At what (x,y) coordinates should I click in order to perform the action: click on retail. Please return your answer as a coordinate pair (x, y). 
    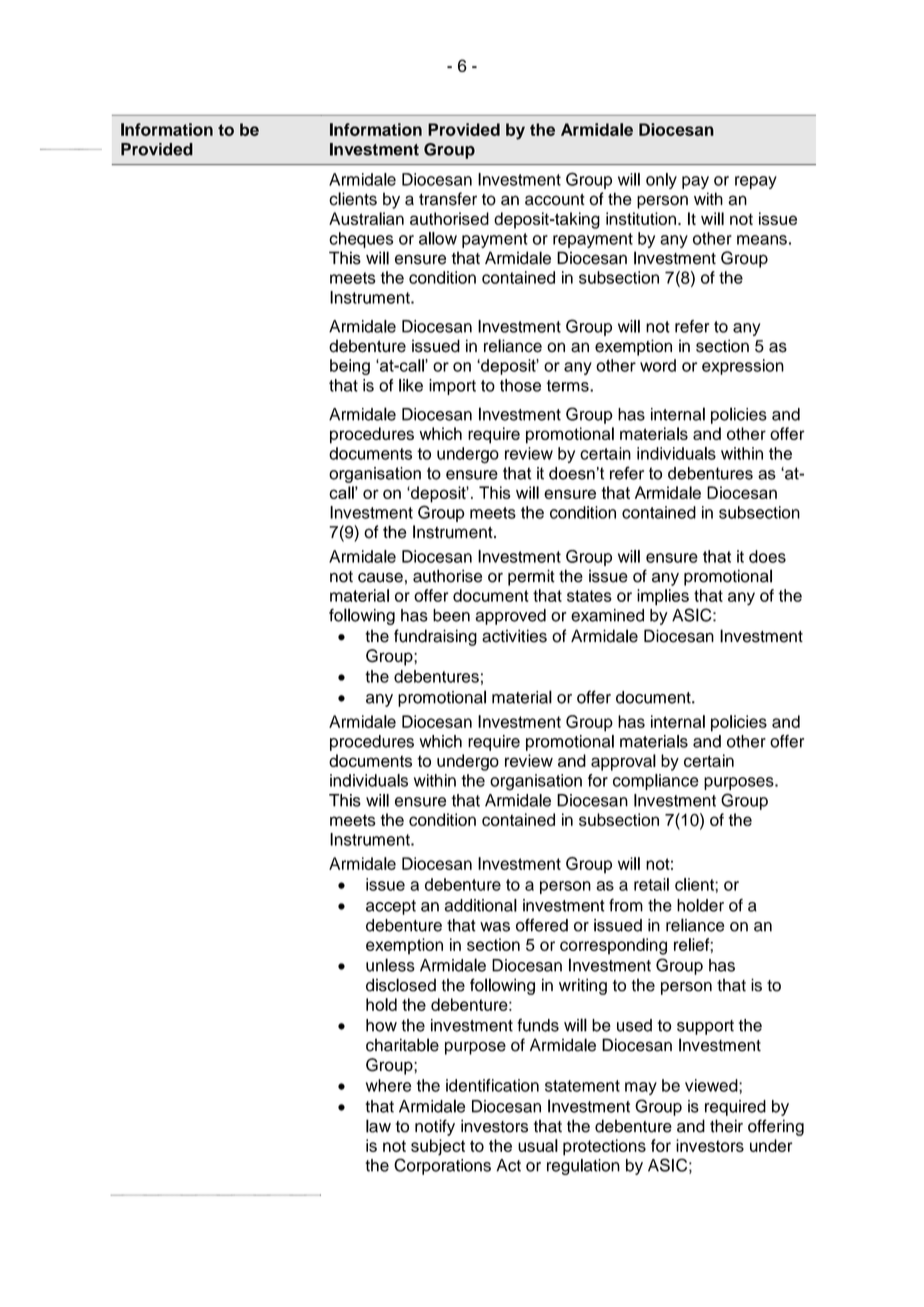
    Looking at the image, I should click on (651, 884).
